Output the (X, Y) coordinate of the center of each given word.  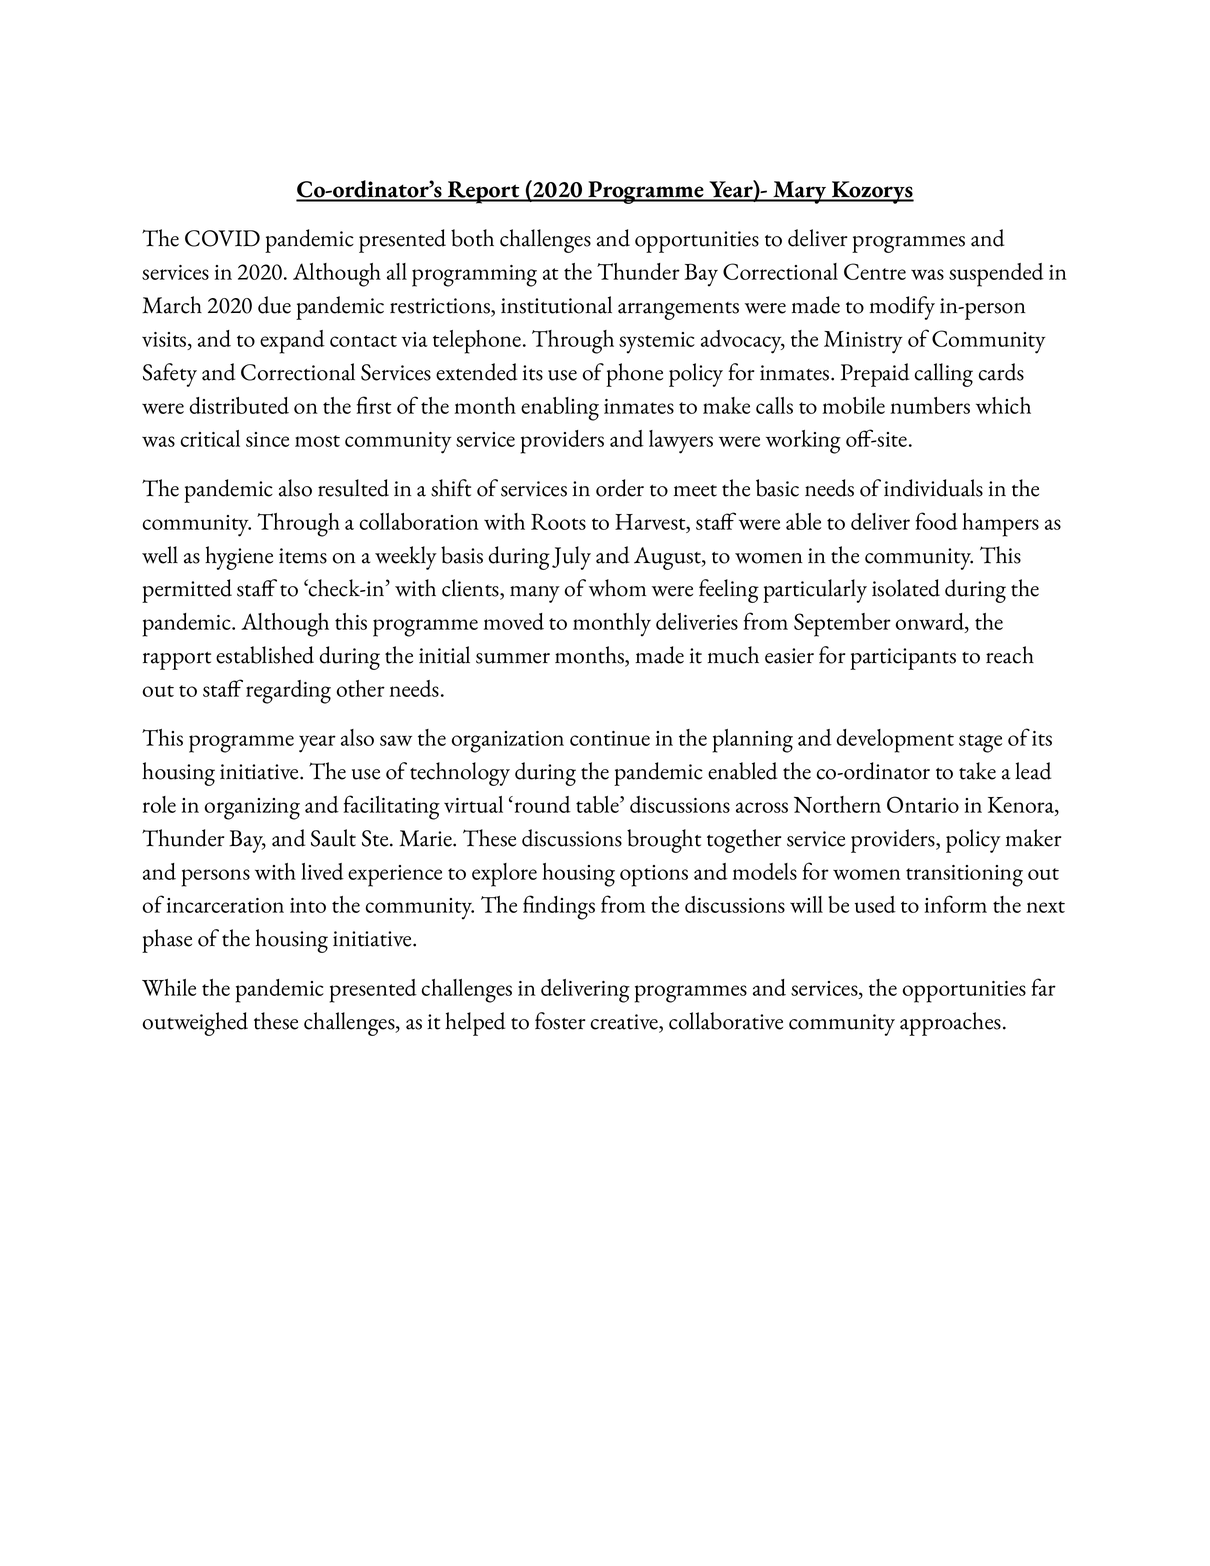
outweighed (195, 1024)
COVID (222, 238)
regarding (288, 692)
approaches (950, 1024)
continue (610, 738)
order (620, 488)
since (267, 439)
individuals (933, 488)
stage (980, 743)
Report (484, 192)
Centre (875, 271)
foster (560, 1021)
